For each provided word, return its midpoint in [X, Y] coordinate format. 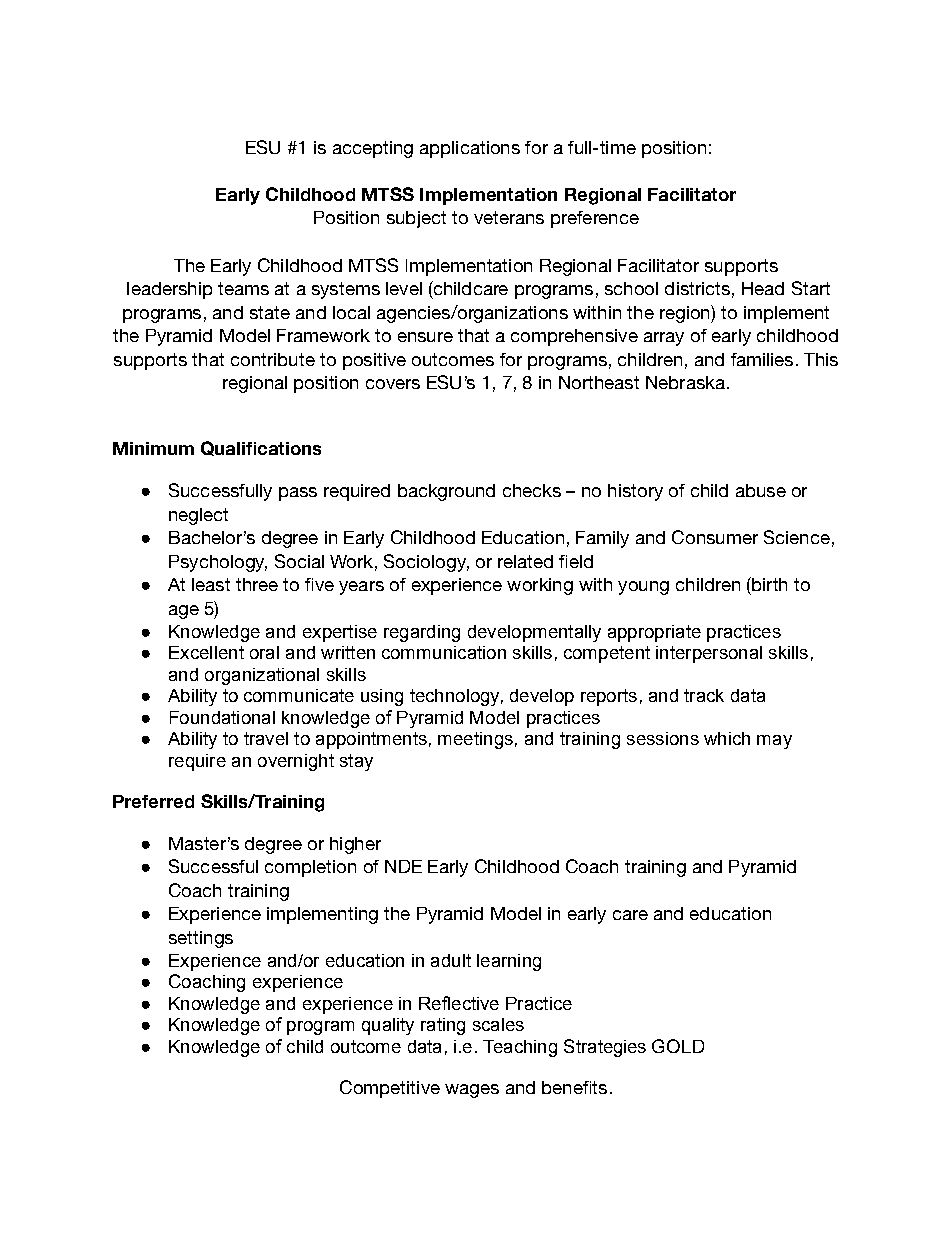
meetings [475, 740]
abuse [761, 490]
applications [470, 149]
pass [298, 494]
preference [595, 219]
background [446, 492]
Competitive [390, 1089]
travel [266, 738]
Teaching [520, 1048]
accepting [373, 149]
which [727, 738]
